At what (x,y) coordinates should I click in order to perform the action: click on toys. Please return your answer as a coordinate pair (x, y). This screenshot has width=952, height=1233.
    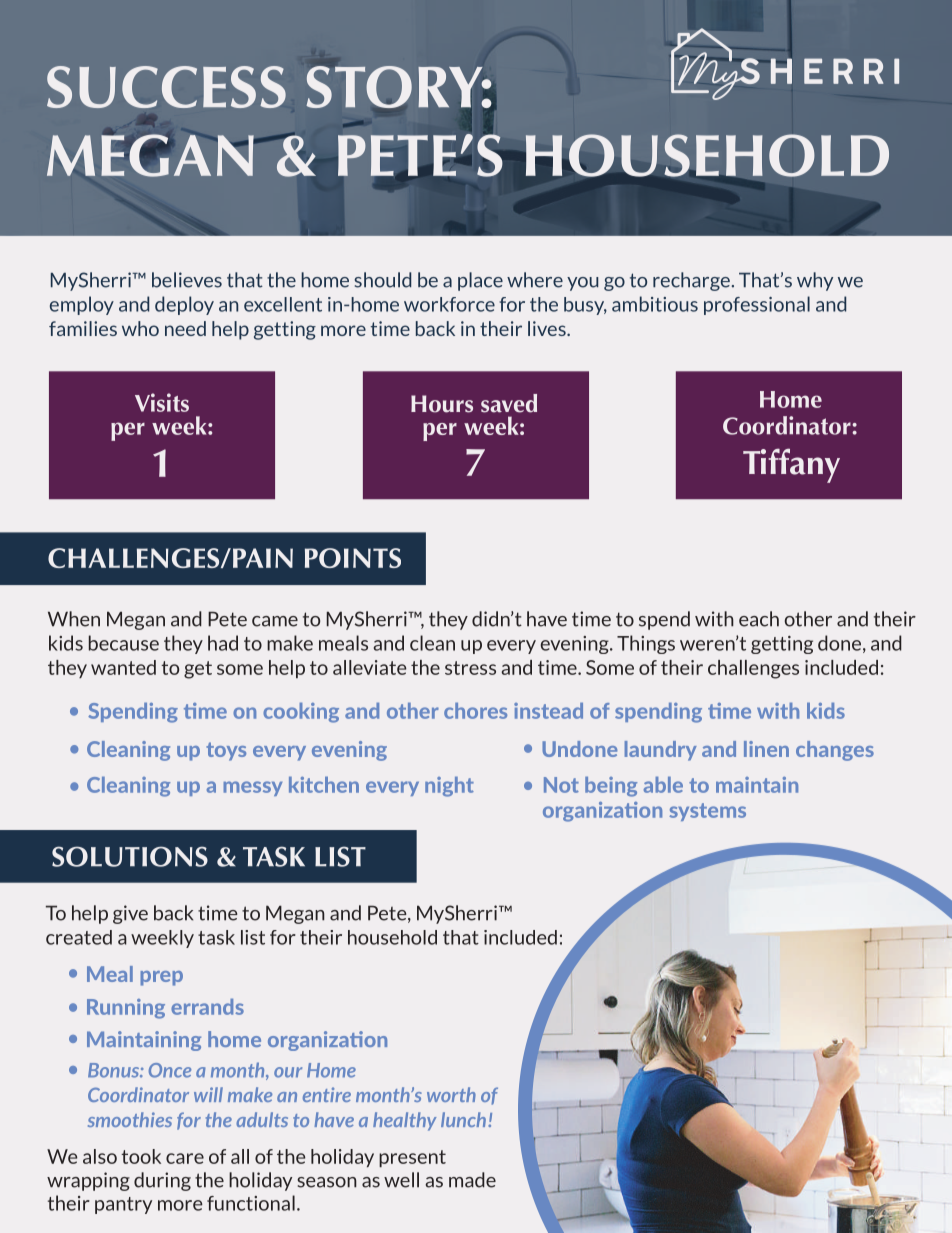
    Looking at the image, I should click on (226, 751).
